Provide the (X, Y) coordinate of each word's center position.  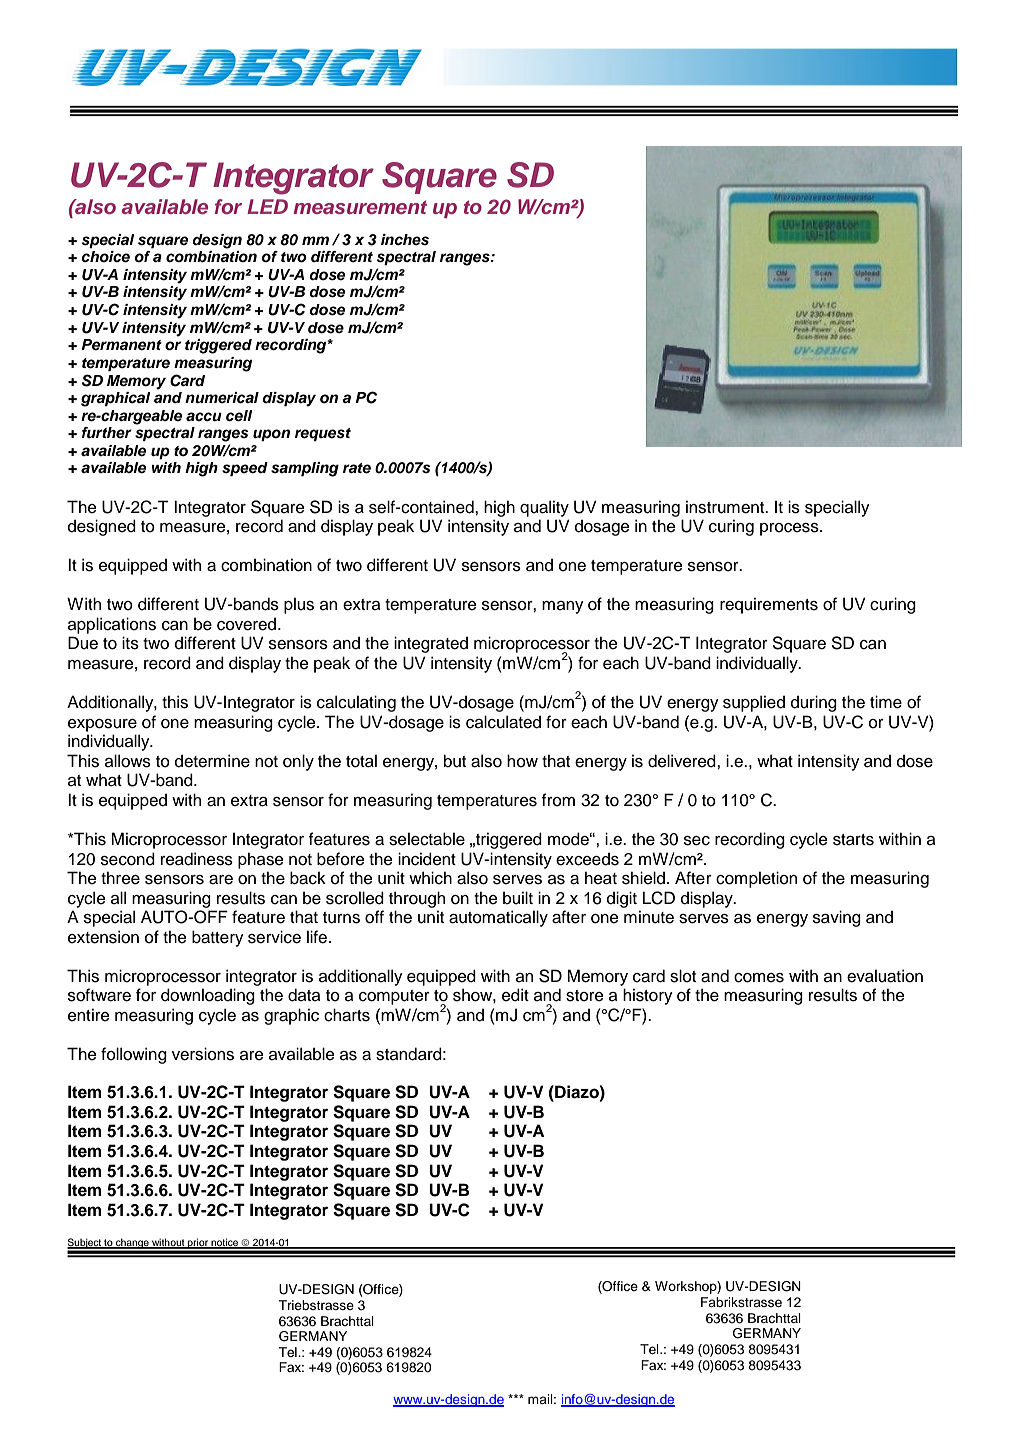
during (814, 703)
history (648, 996)
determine (212, 761)
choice (105, 257)
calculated (503, 722)
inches (405, 240)
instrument (726, 507)
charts (347, 1015)
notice (225, 1243)
